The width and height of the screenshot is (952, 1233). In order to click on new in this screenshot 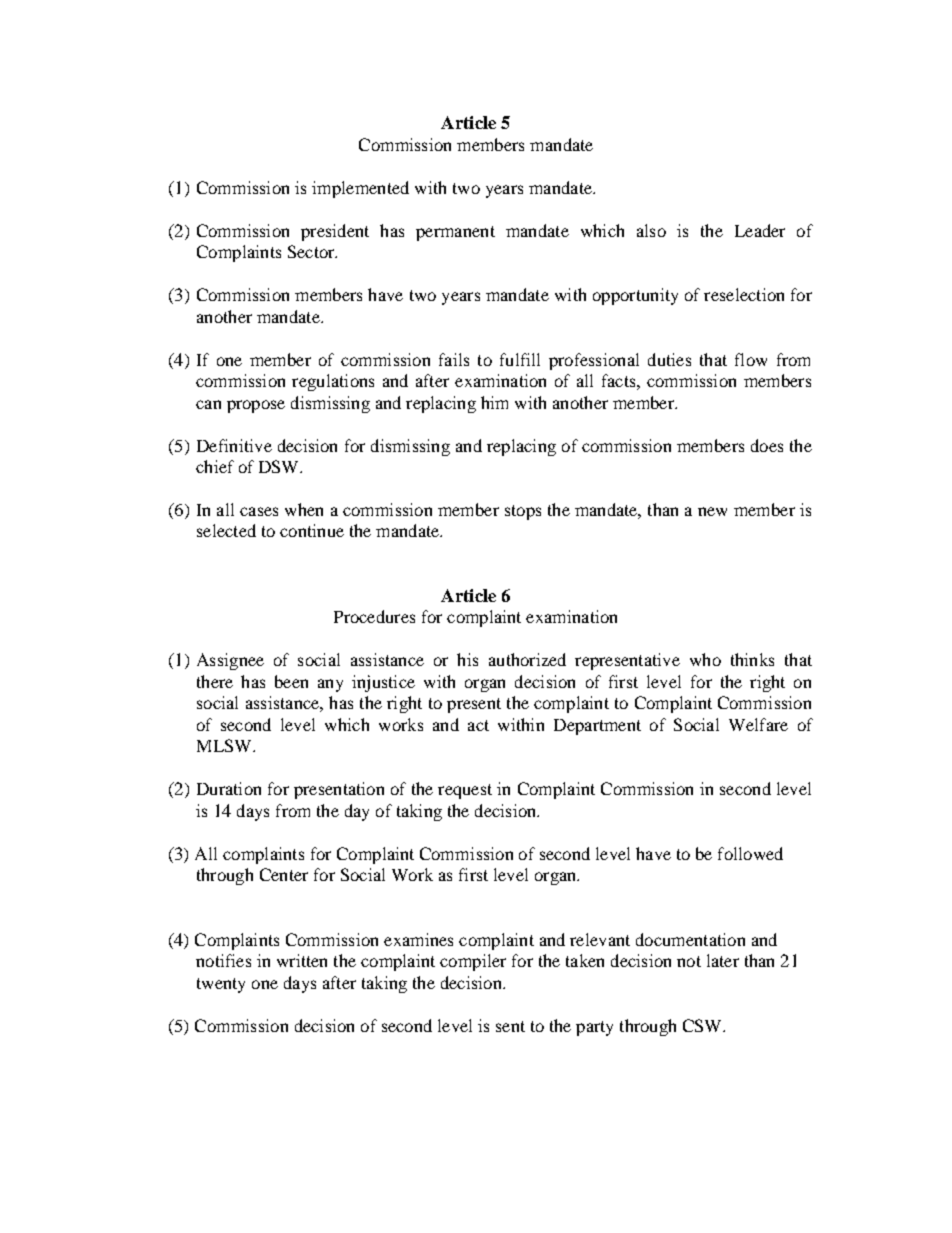, I will do `click(712, 511)`.
